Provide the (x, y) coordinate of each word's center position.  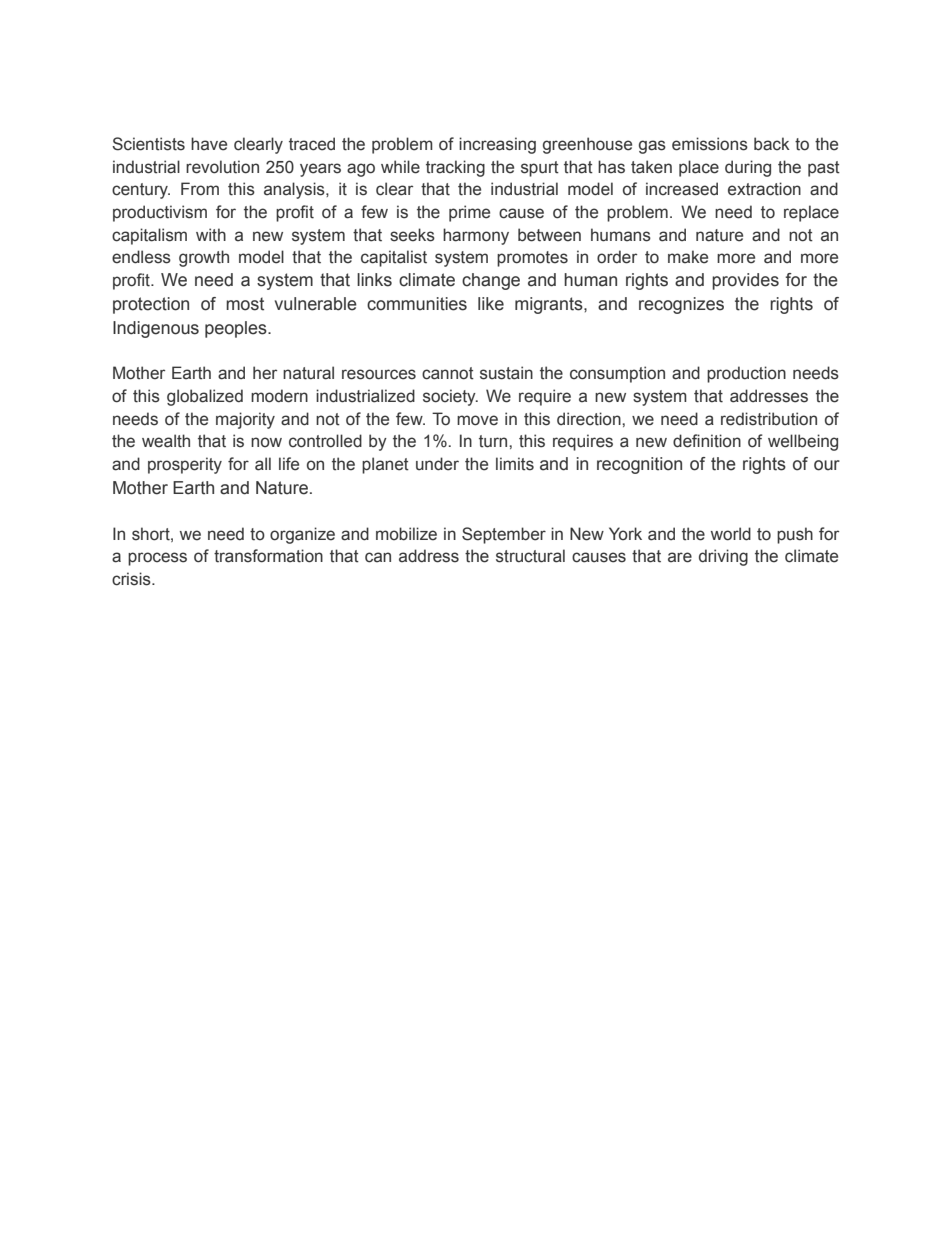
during (748, 168)
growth (204, 258)
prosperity (185, 465)
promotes (532, 259)
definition (707, 441)
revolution (222, 167)
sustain (506, 373)
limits (515, 464)
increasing (497, 145)
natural (308, 373)
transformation (268, 556)
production (746, 374)
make (688, 257)
